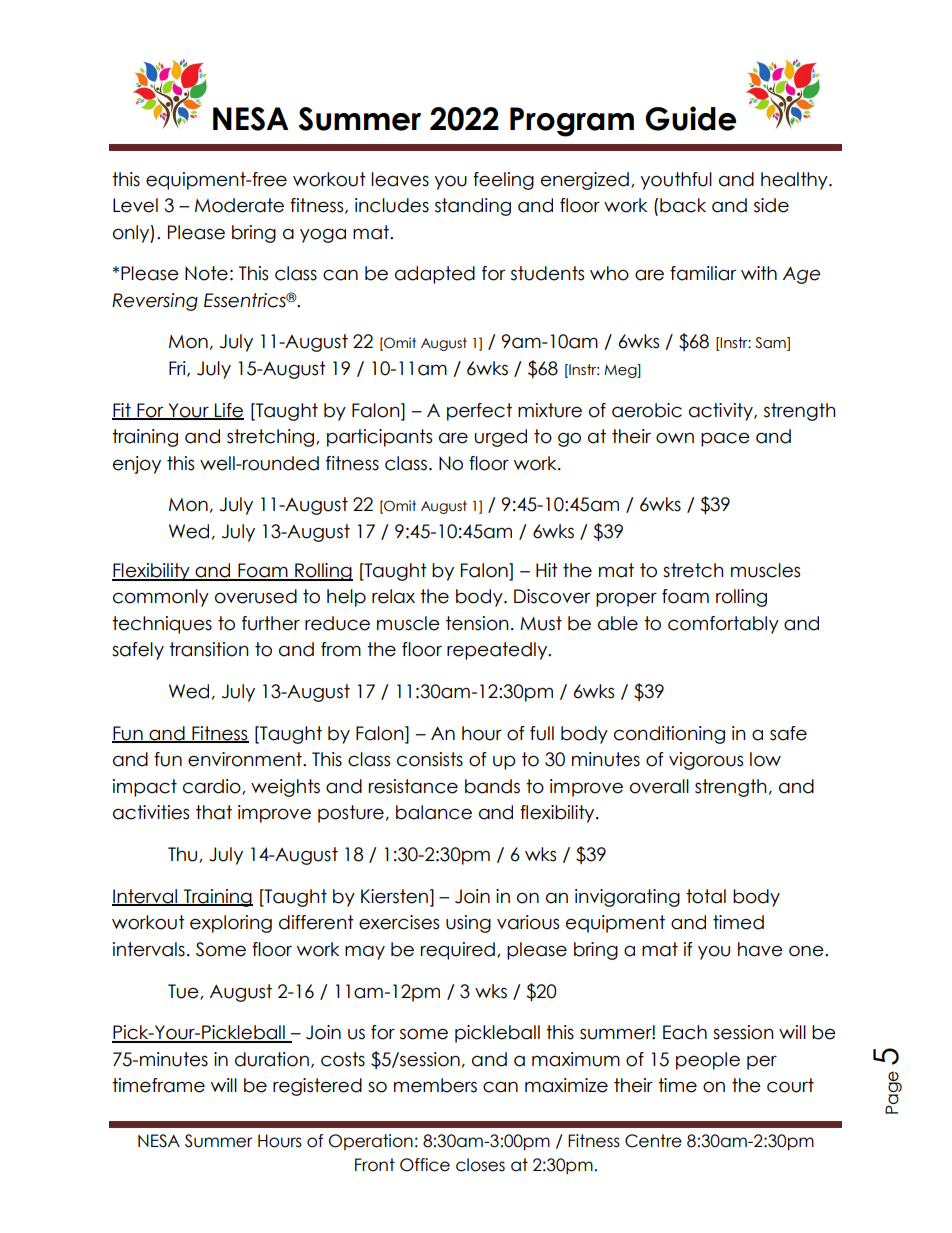 The height and width of the image is (1233, 952). Describe the element at coordinates (492, 786) in the image. I see `bands` at that location.
